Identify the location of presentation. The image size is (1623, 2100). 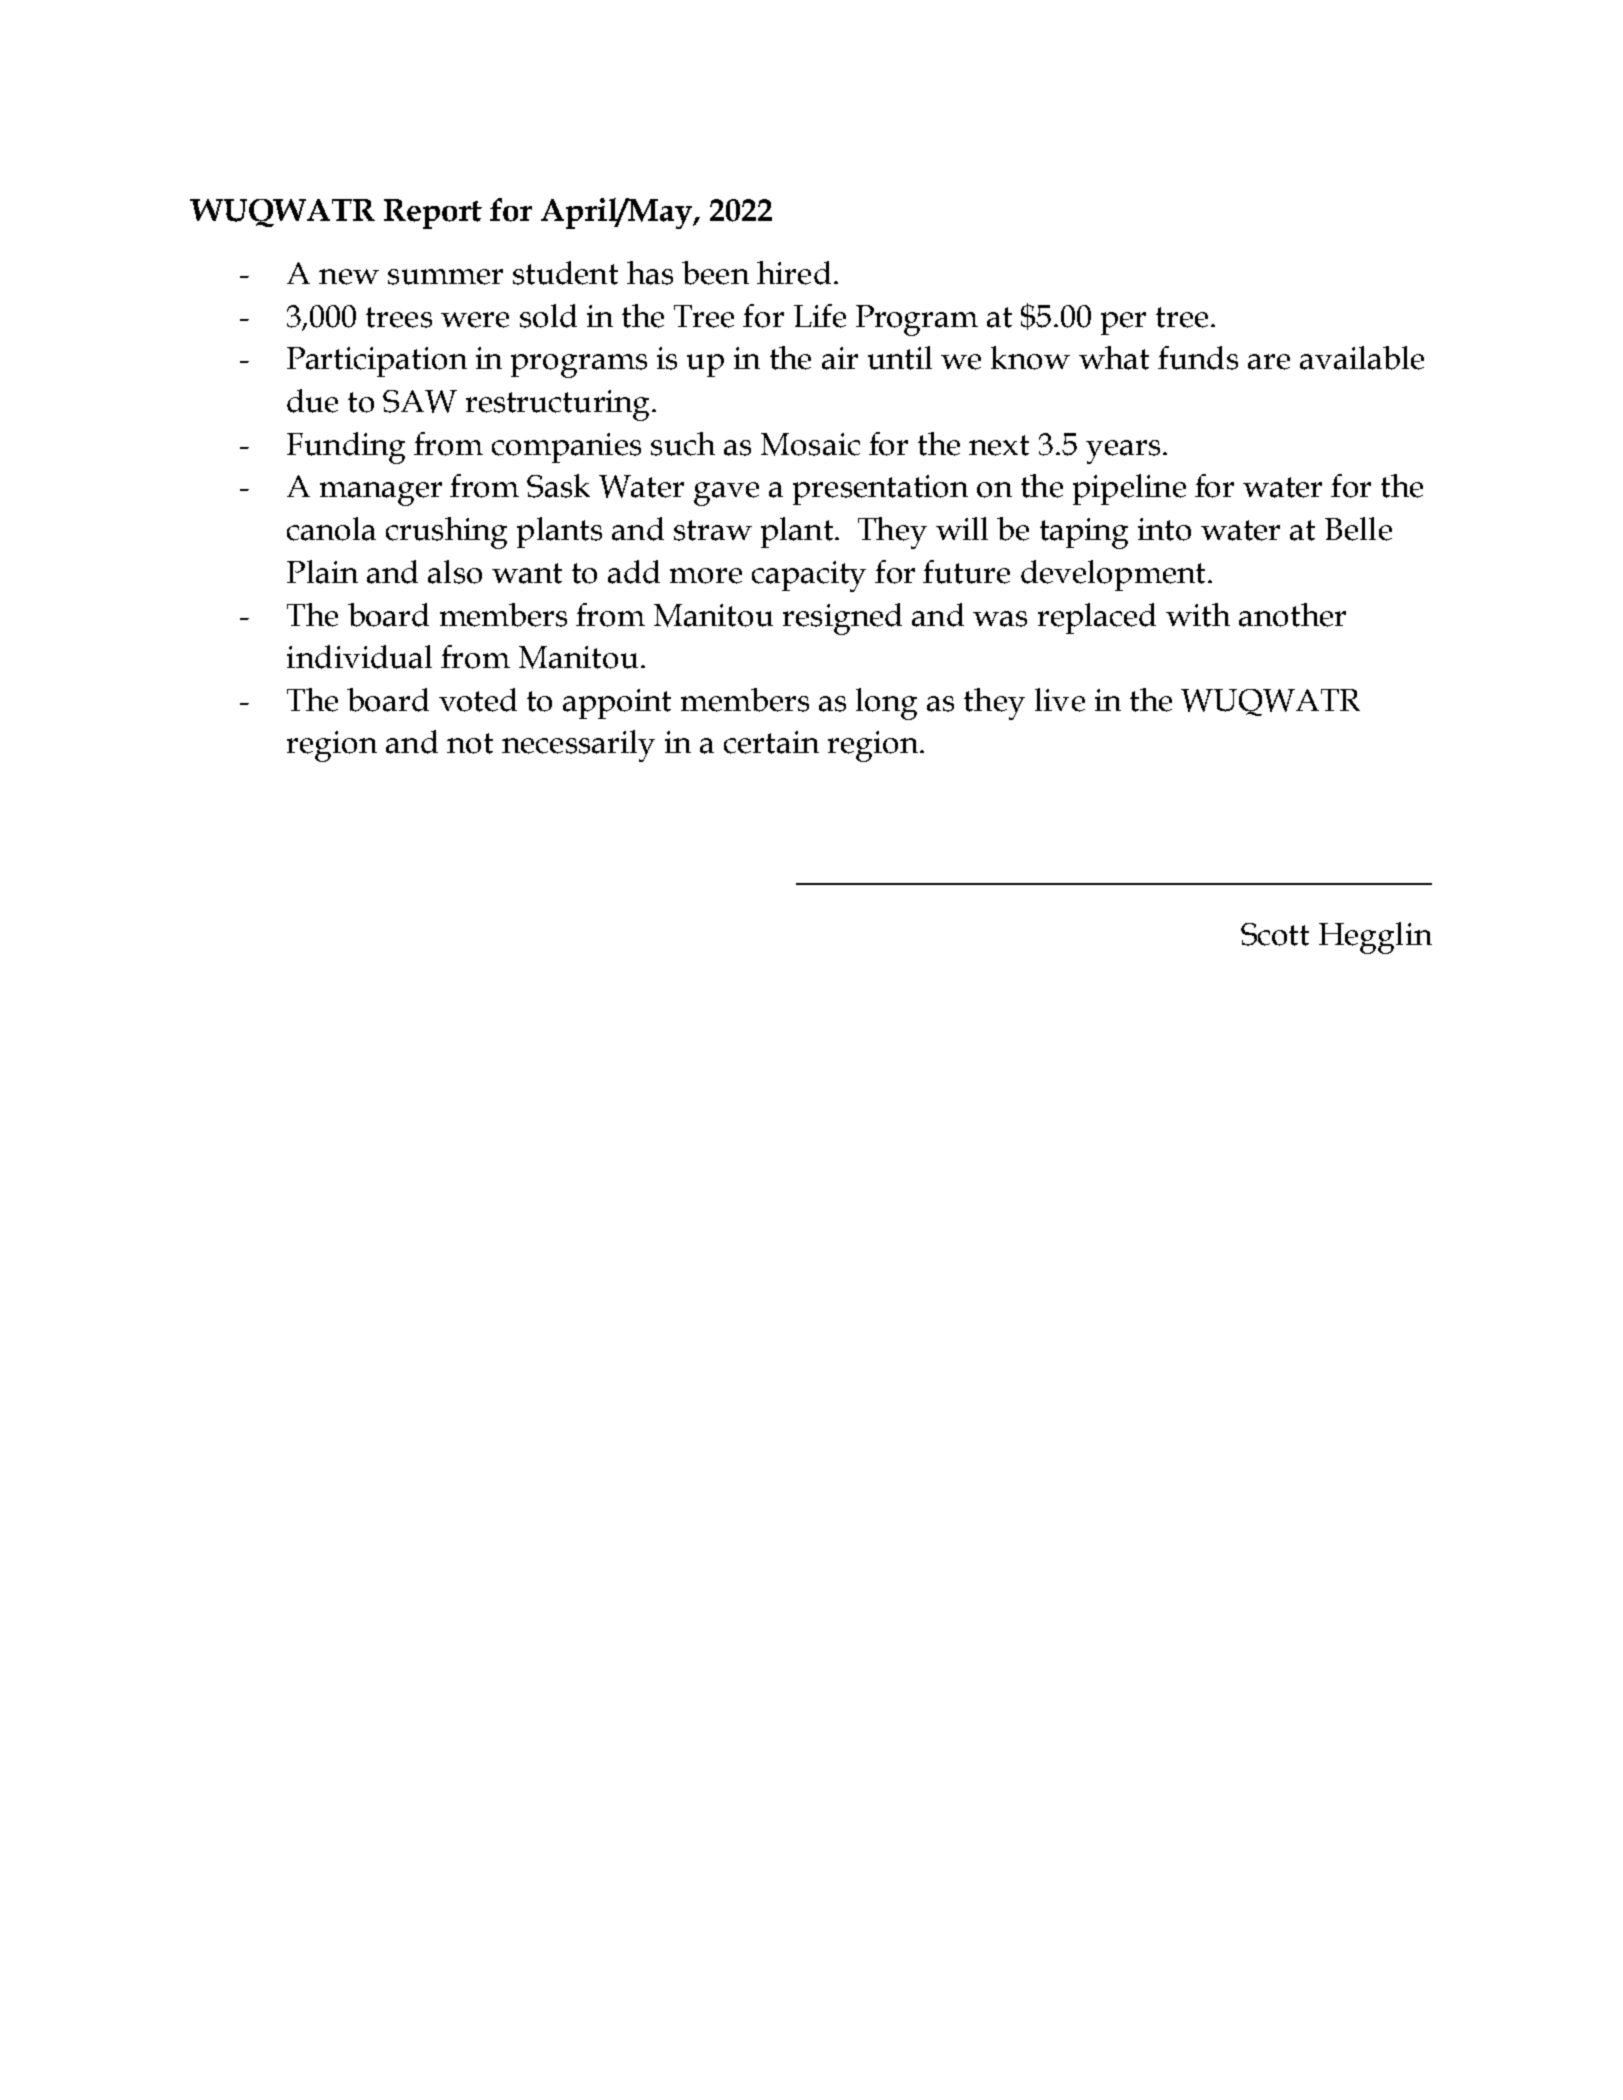
(880, 490).
